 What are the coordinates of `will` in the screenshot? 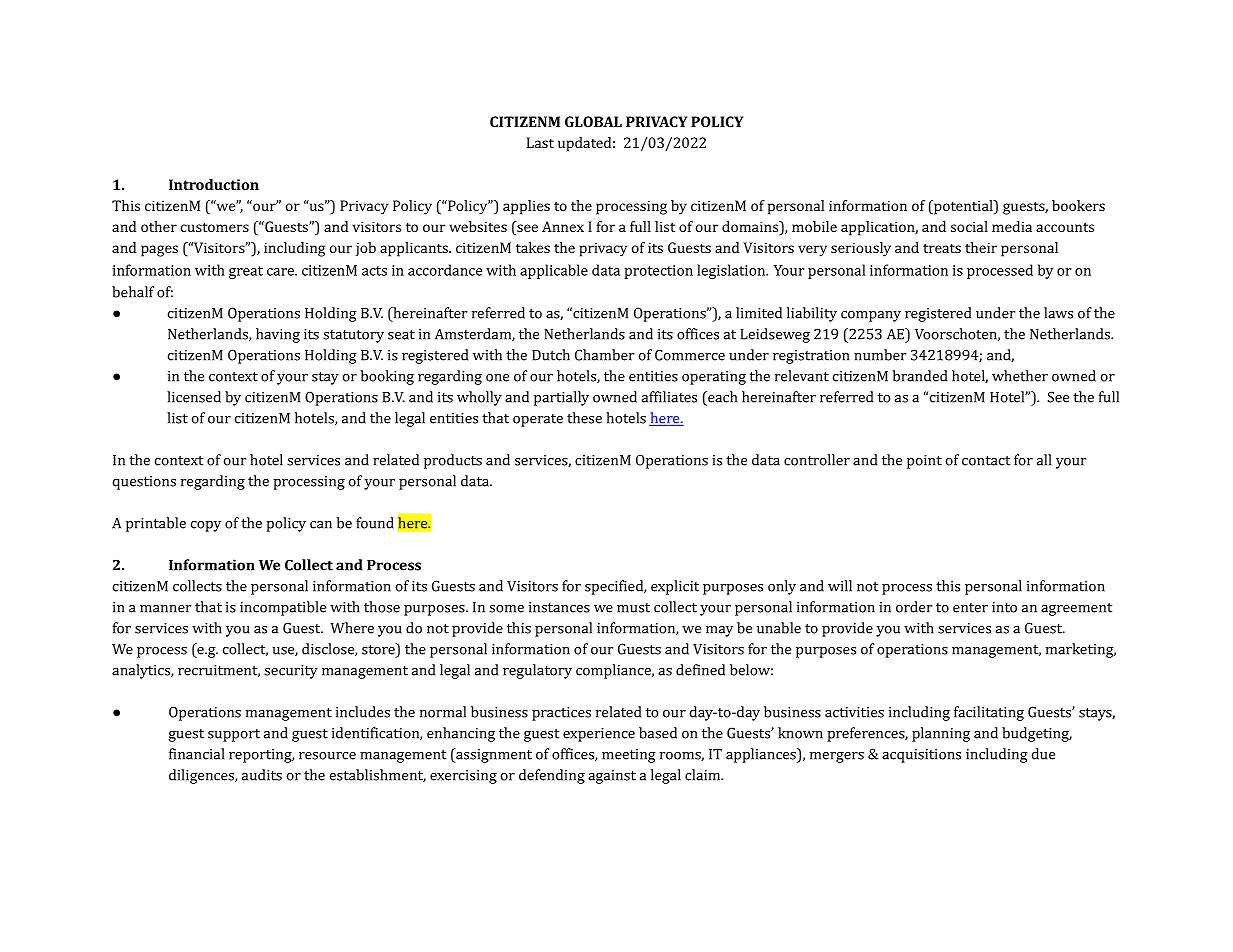 It's located at (840, 586).
